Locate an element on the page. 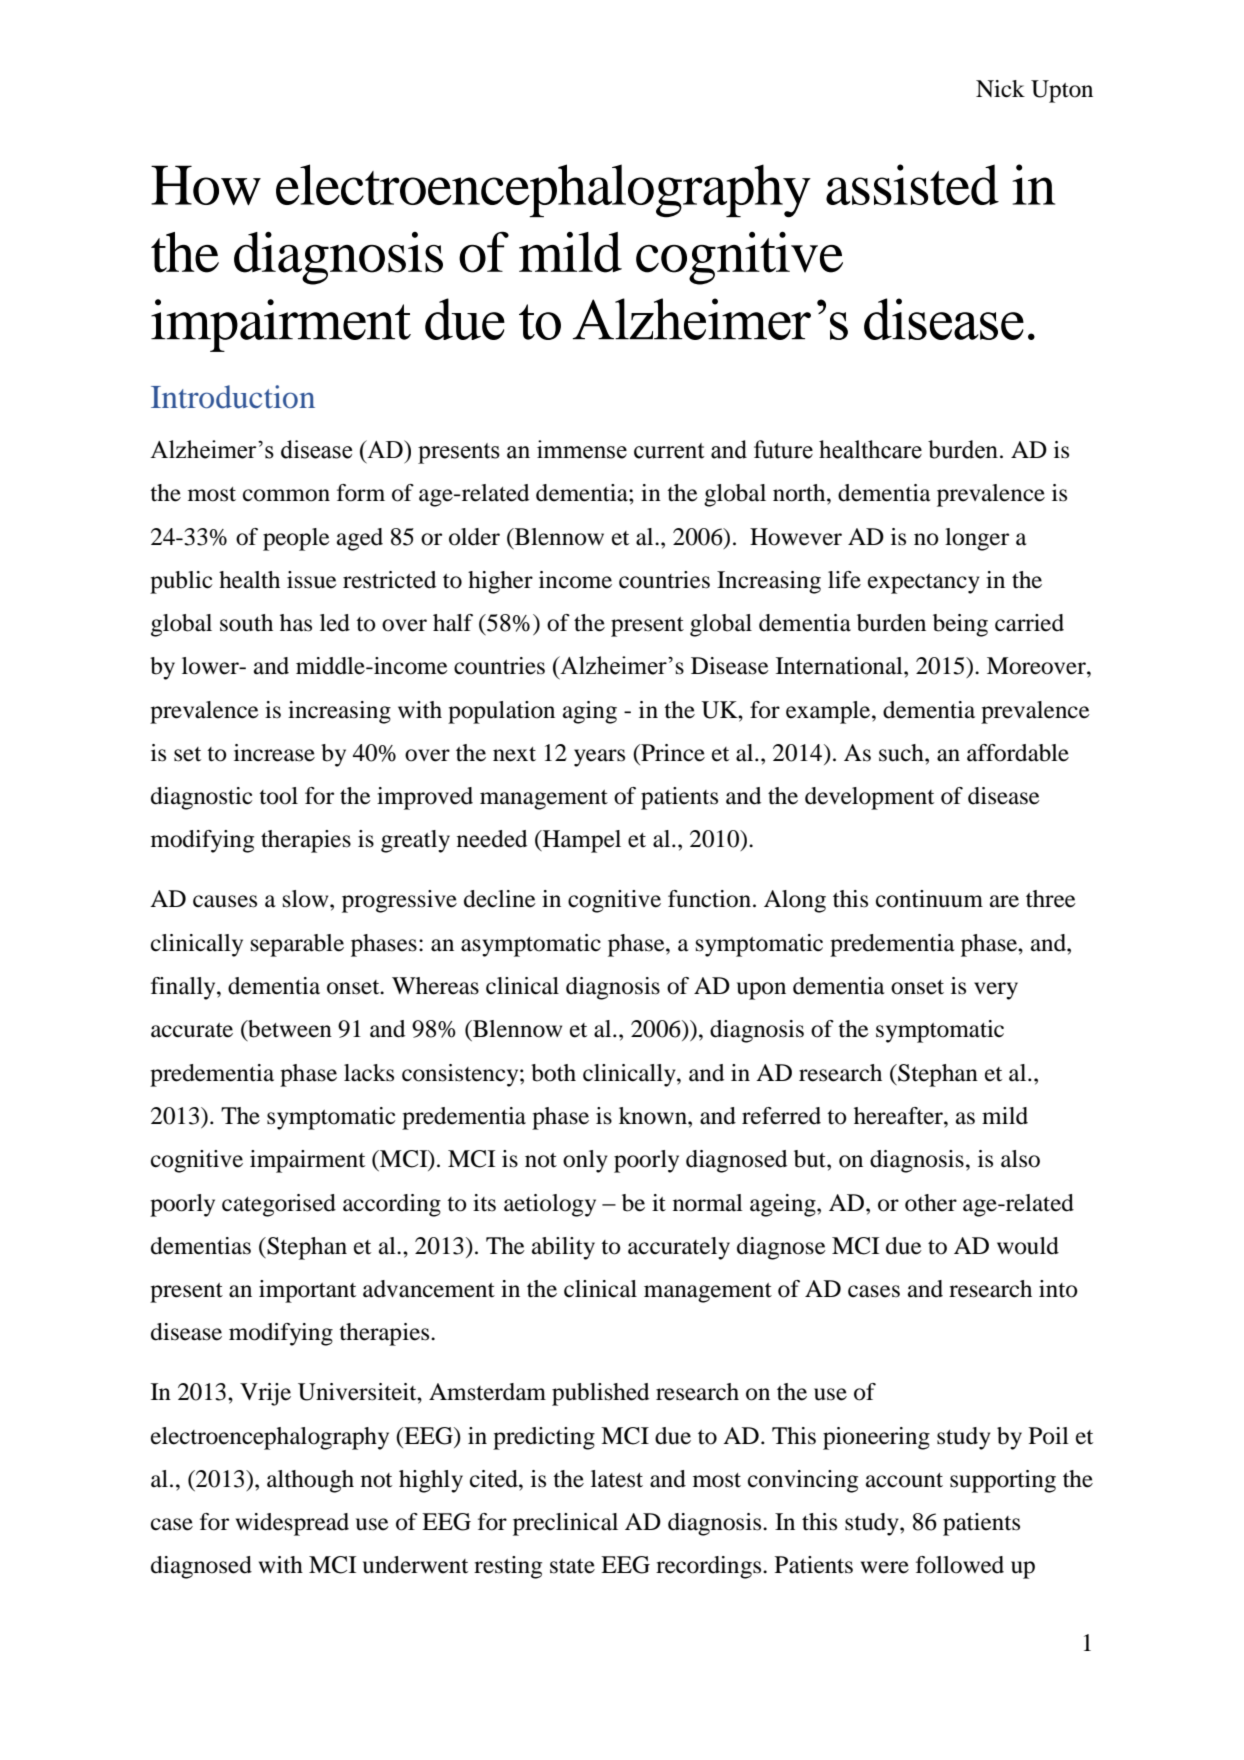 This page has width=1244, height=1760. other is located at coordinates (931, 1203).
